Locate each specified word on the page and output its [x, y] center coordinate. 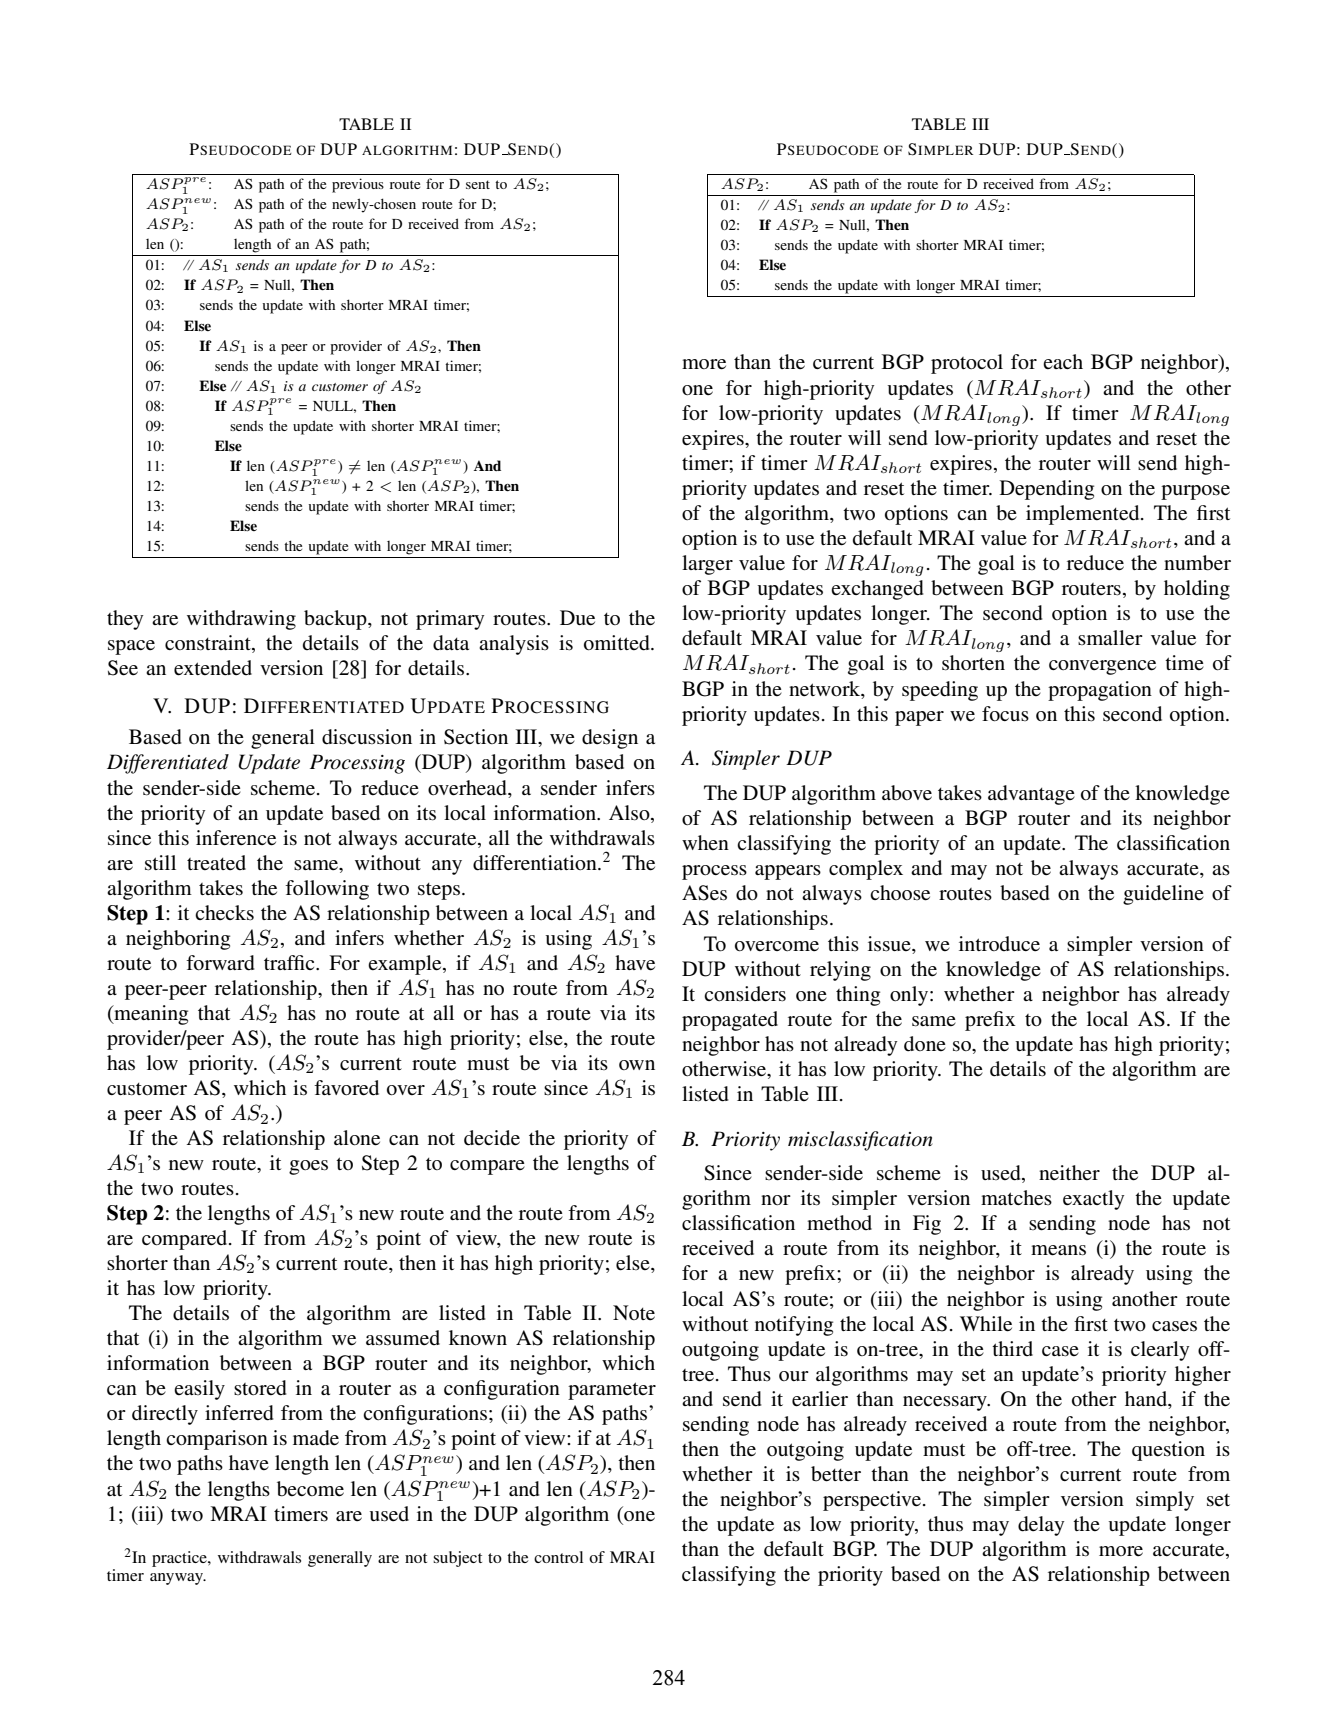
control [558, 1557]
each [1063, 361]
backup [336, 620]
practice [180, 1559]
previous [358, 185]
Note [634, 1312]
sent [478, 184]
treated [216, 862]
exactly [1093, 1200]
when [705, 842]
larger [707, 565]
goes [308, 1167]
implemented [1084, 515]
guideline [1163, 895]
